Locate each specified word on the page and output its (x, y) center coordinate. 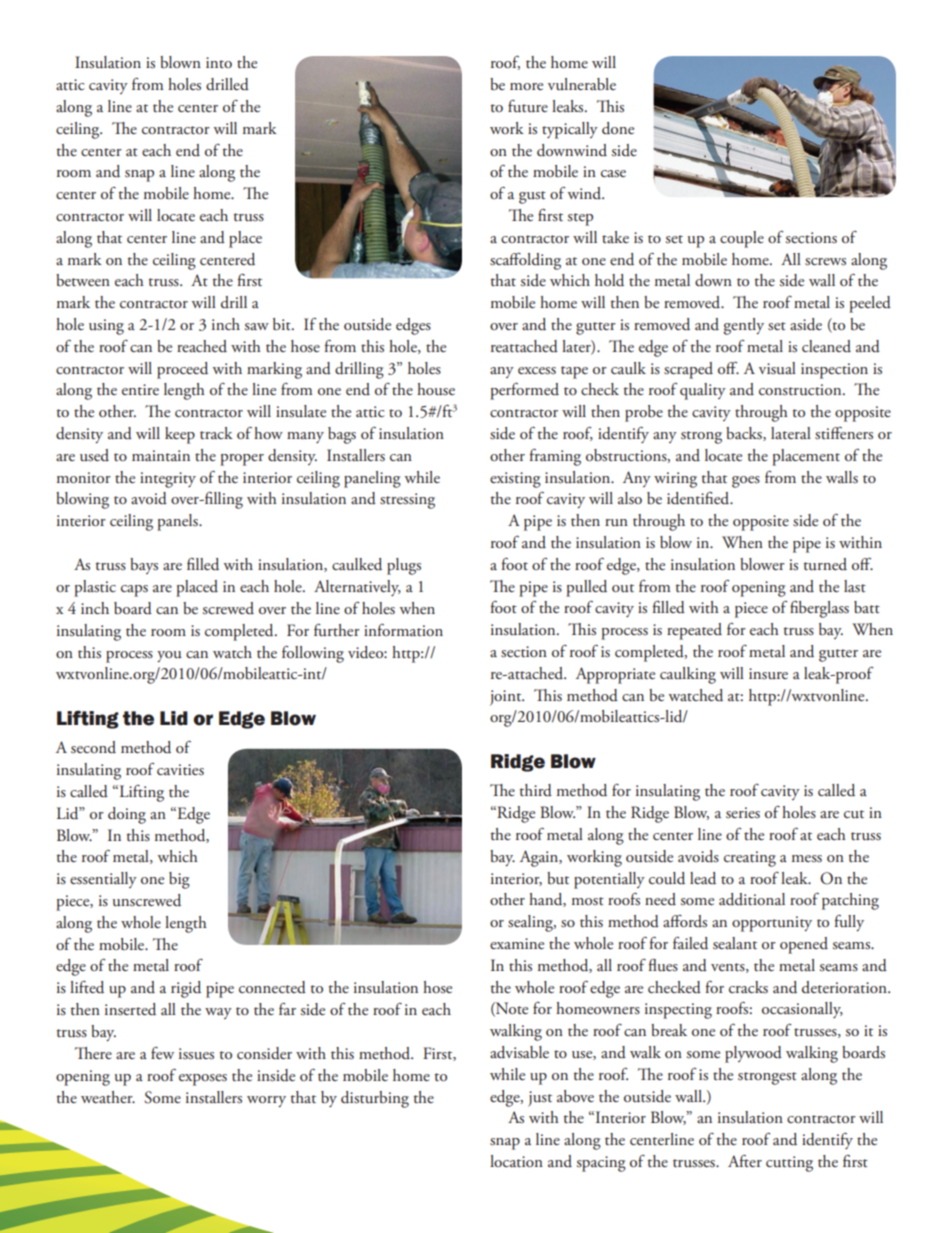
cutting (789, 1164)
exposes (203, 1080)
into (219, 62)
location (516, 1161)
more (526, 86)
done (618, 128)
